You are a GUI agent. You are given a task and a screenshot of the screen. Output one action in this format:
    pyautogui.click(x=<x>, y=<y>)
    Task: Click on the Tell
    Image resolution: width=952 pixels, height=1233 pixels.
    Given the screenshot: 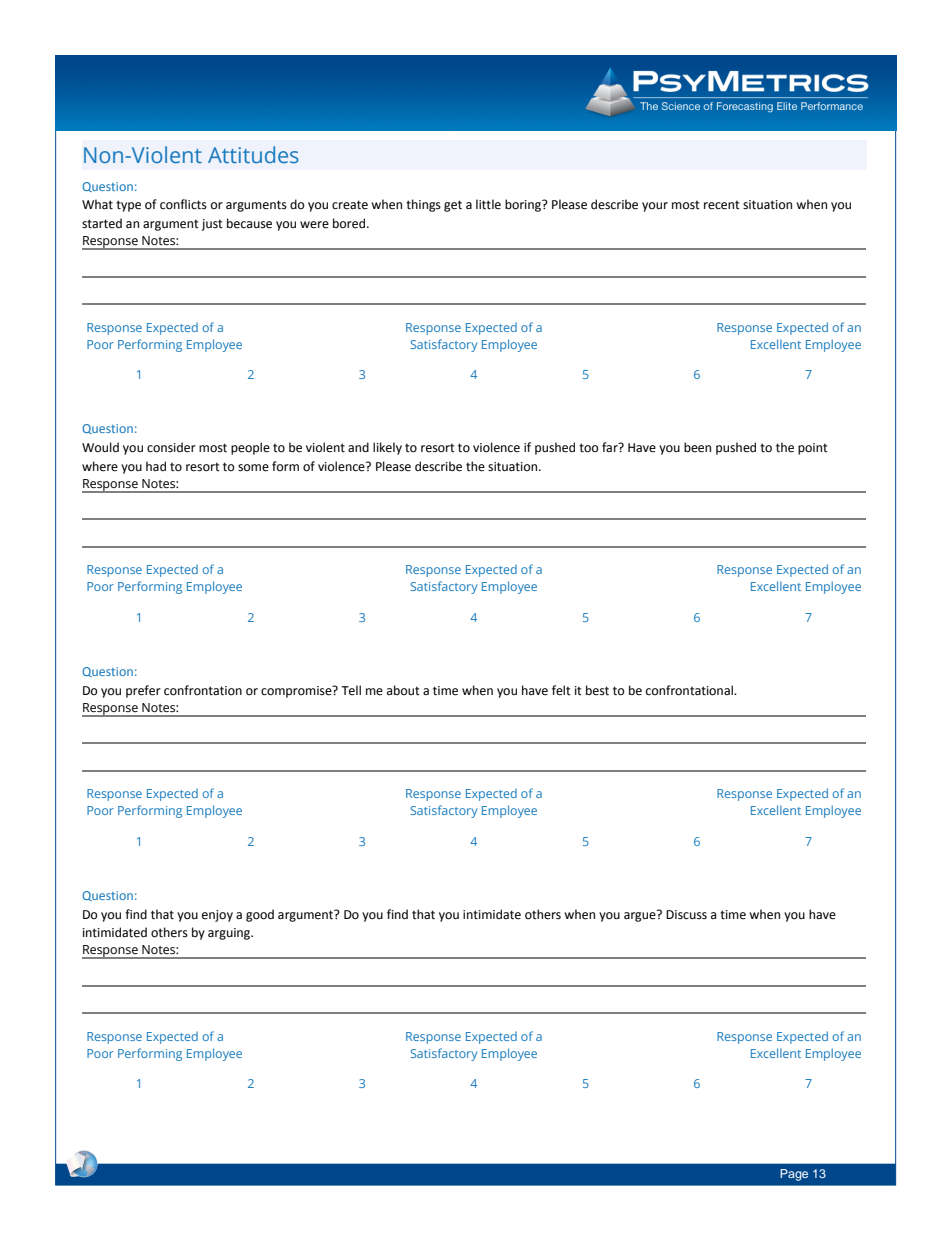 What is the action you would take?
    pyautogui.click(x=351, y=690)
